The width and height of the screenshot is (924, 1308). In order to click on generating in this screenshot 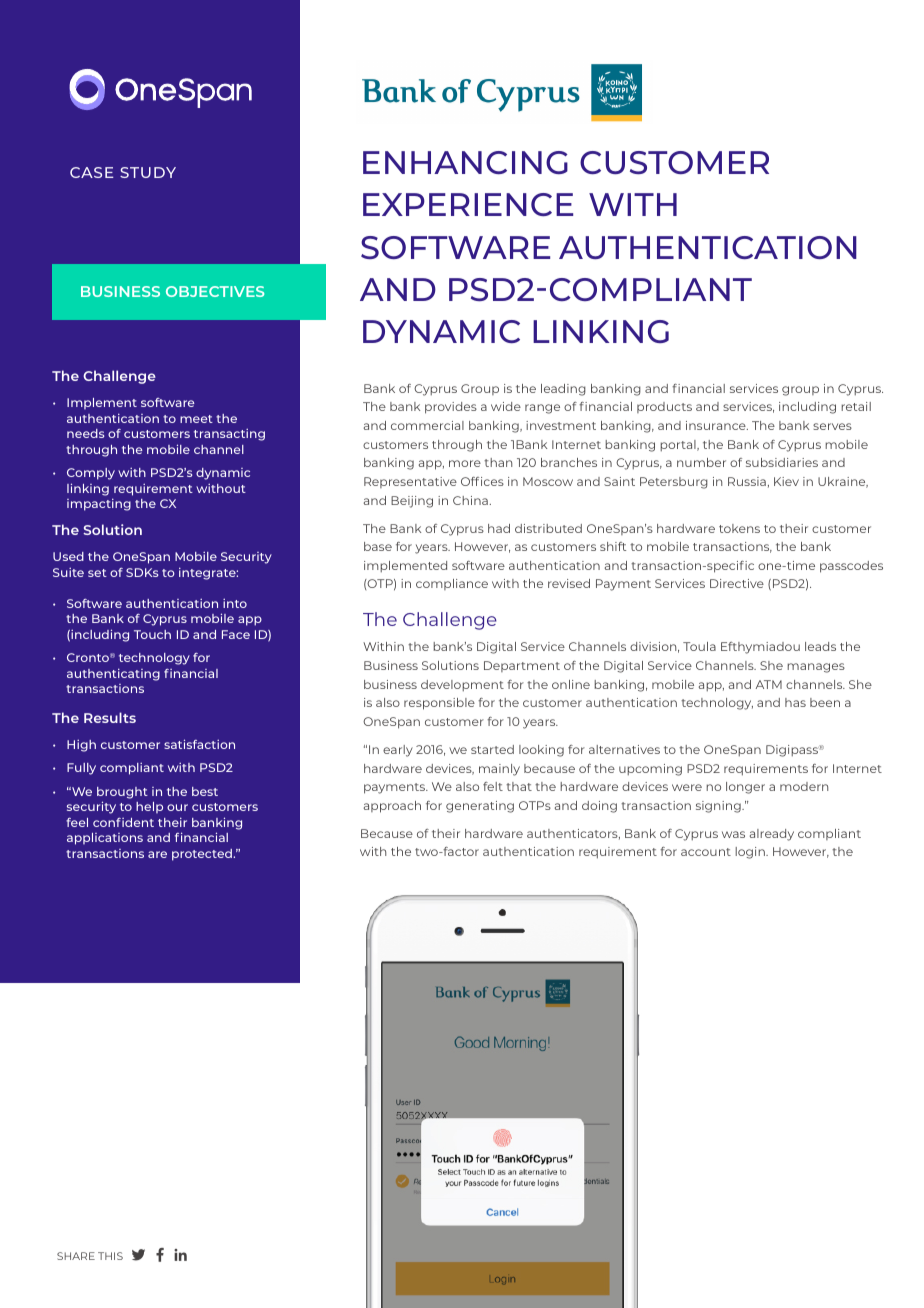, I will do `click(480, 807)`.
